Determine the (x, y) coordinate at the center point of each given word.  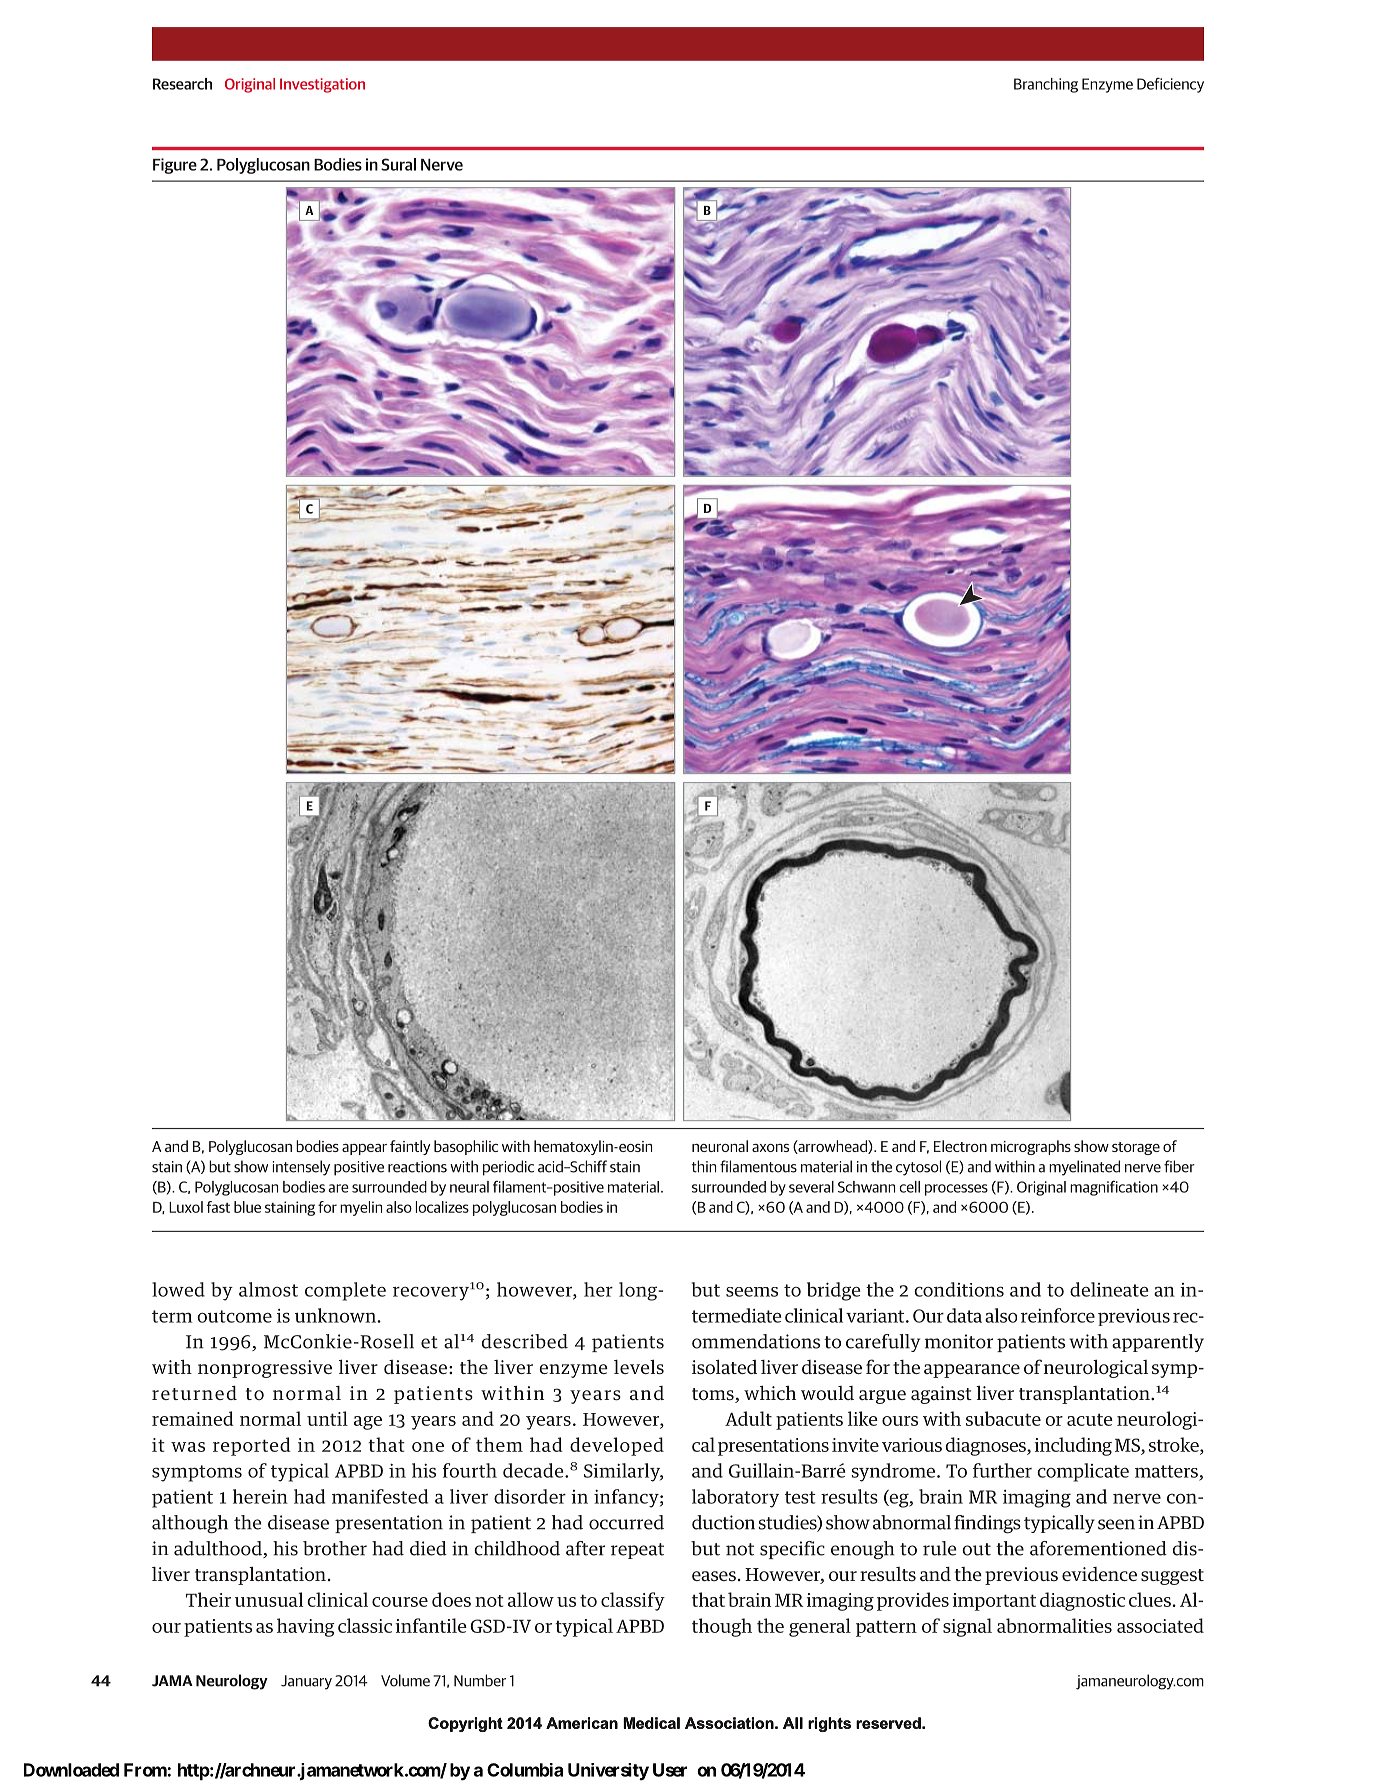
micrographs (1031, 1147)
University (608, 1772)
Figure (175, 166)
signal (967, 1627)
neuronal (720, 1146)
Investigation (322, 85)
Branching (1046, 85)
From (145, 1770)
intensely (301, 1168)
